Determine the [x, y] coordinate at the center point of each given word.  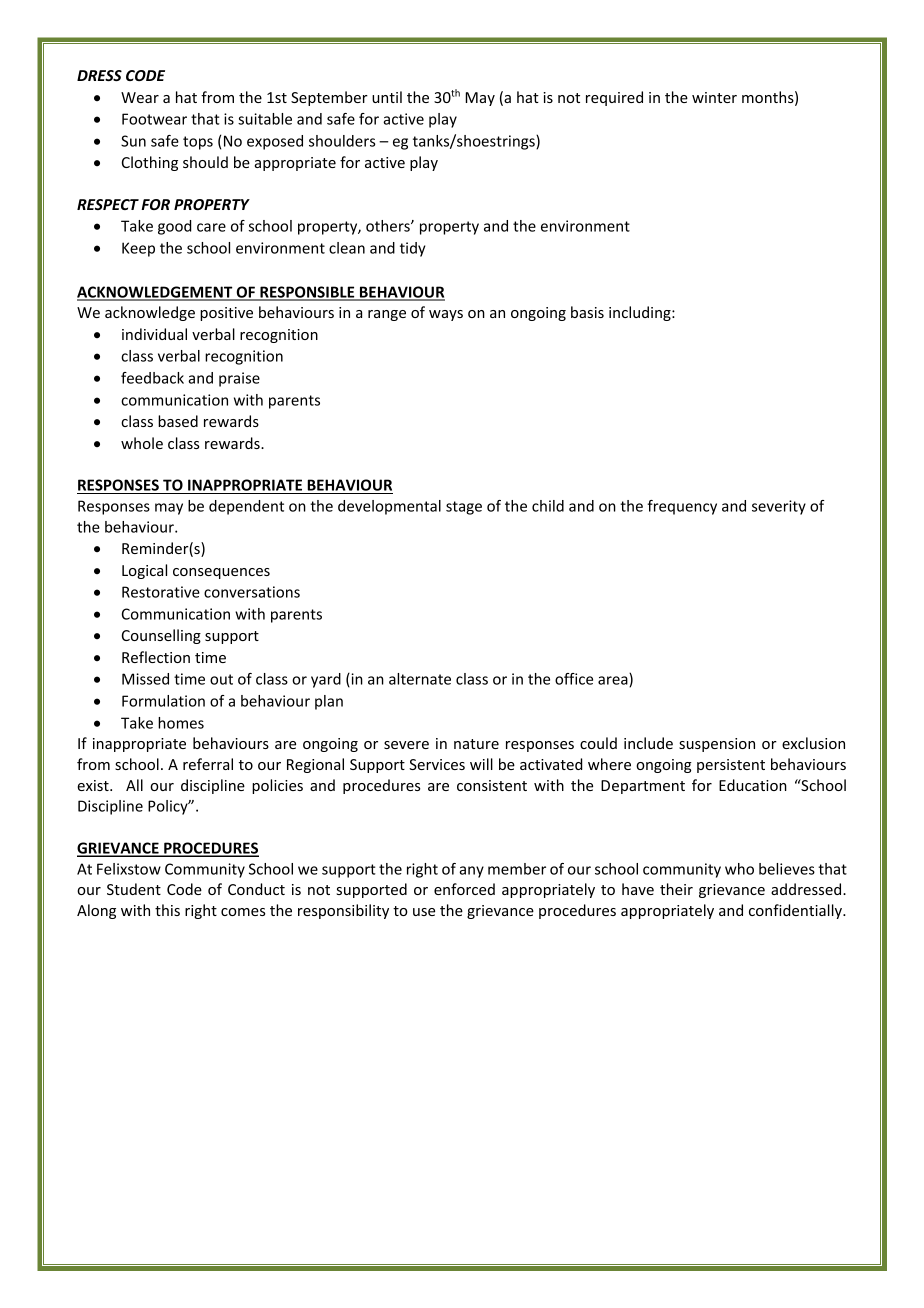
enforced [464, 889]
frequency [682, 507]
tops [198, 143]
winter [714, 97]
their [676, 889]
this [167, 910]
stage [464, 508]
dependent [246, 507]
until [387, 97]
